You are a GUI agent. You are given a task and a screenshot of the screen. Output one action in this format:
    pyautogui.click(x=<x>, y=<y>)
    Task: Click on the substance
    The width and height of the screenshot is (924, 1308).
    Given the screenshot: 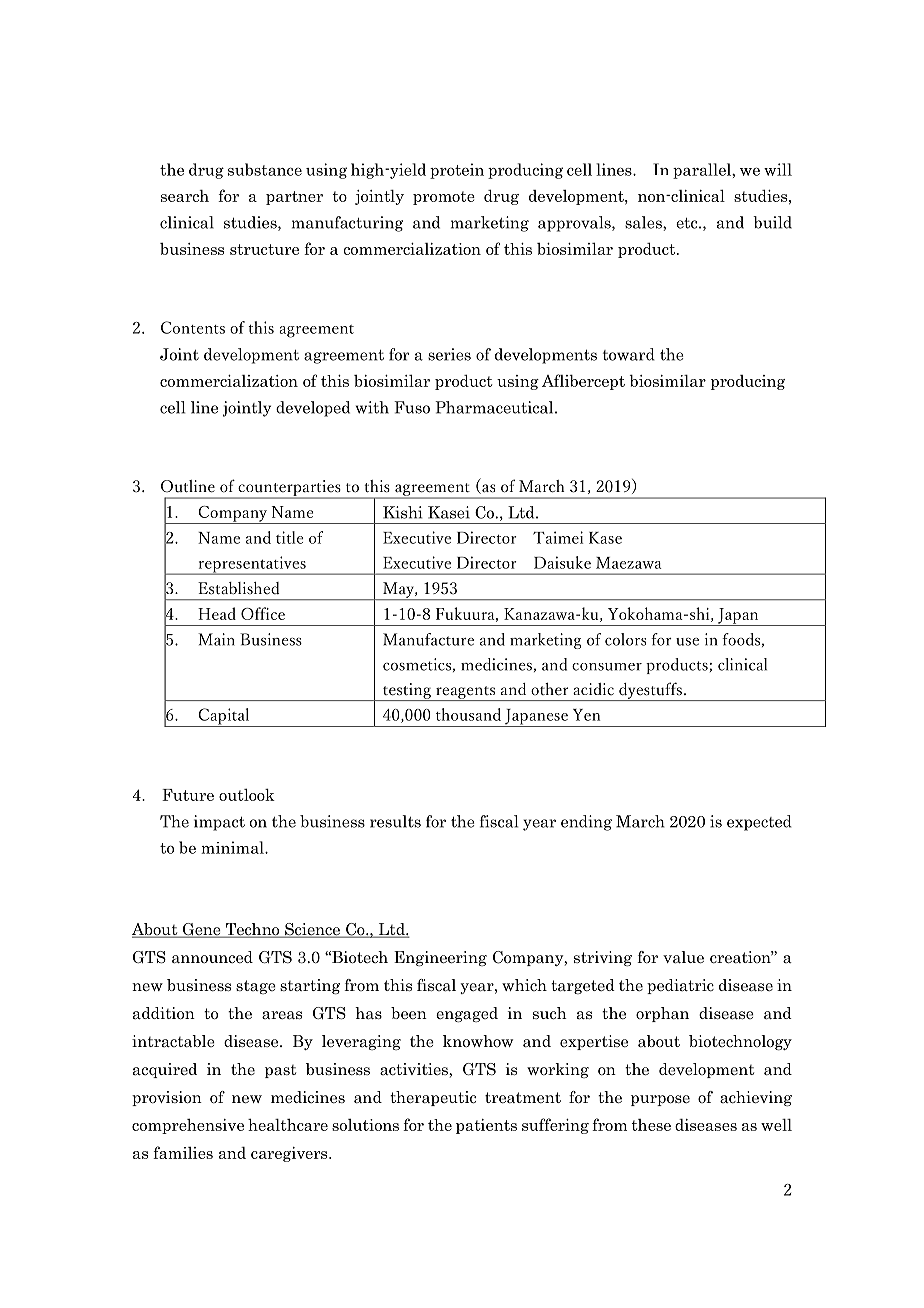 What is the action you would take?
    pyautogui.click(x=265, y=169)
